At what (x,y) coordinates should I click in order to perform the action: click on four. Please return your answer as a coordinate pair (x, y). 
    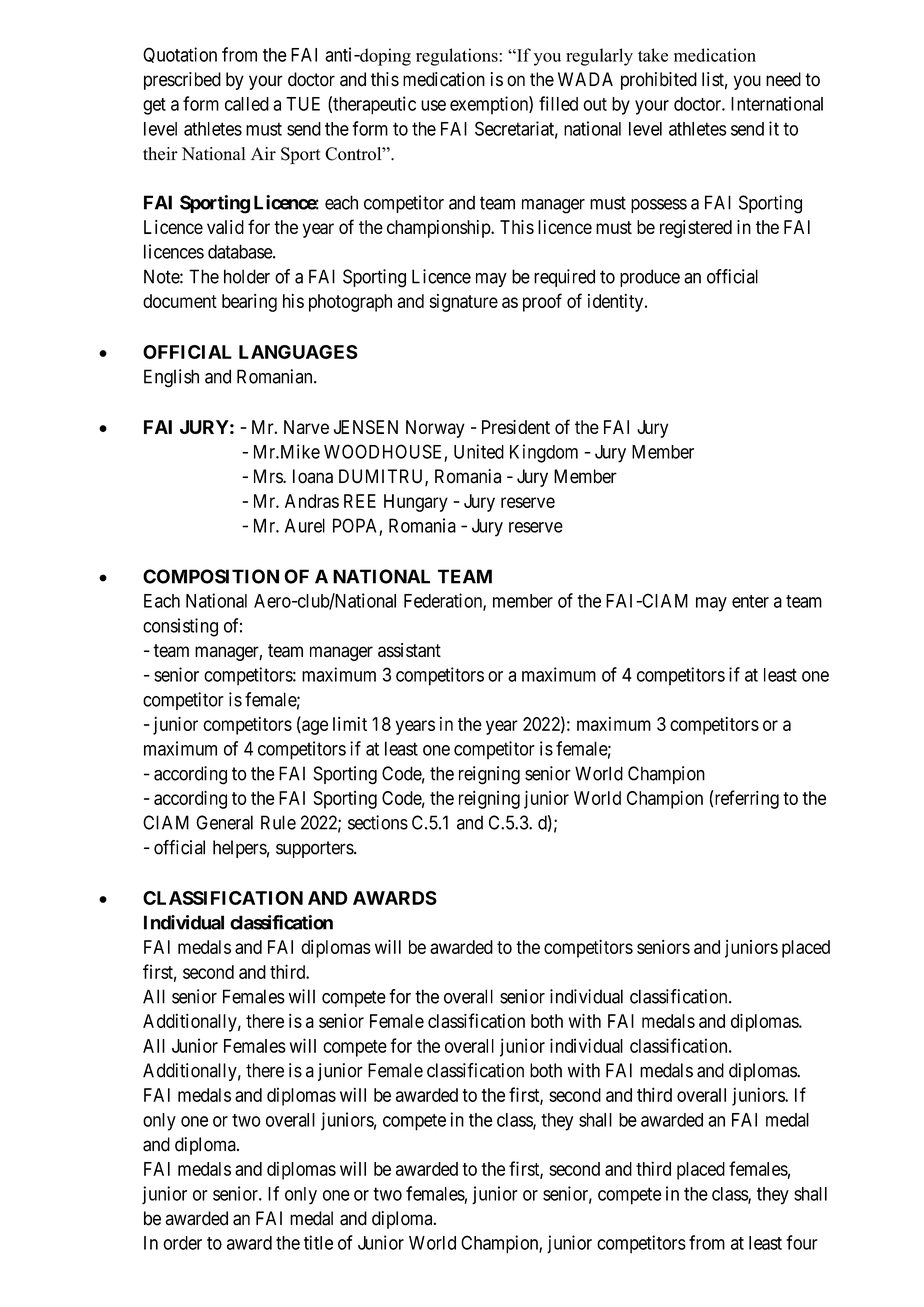
    Looking at the image, I should click on (802, 1242).
